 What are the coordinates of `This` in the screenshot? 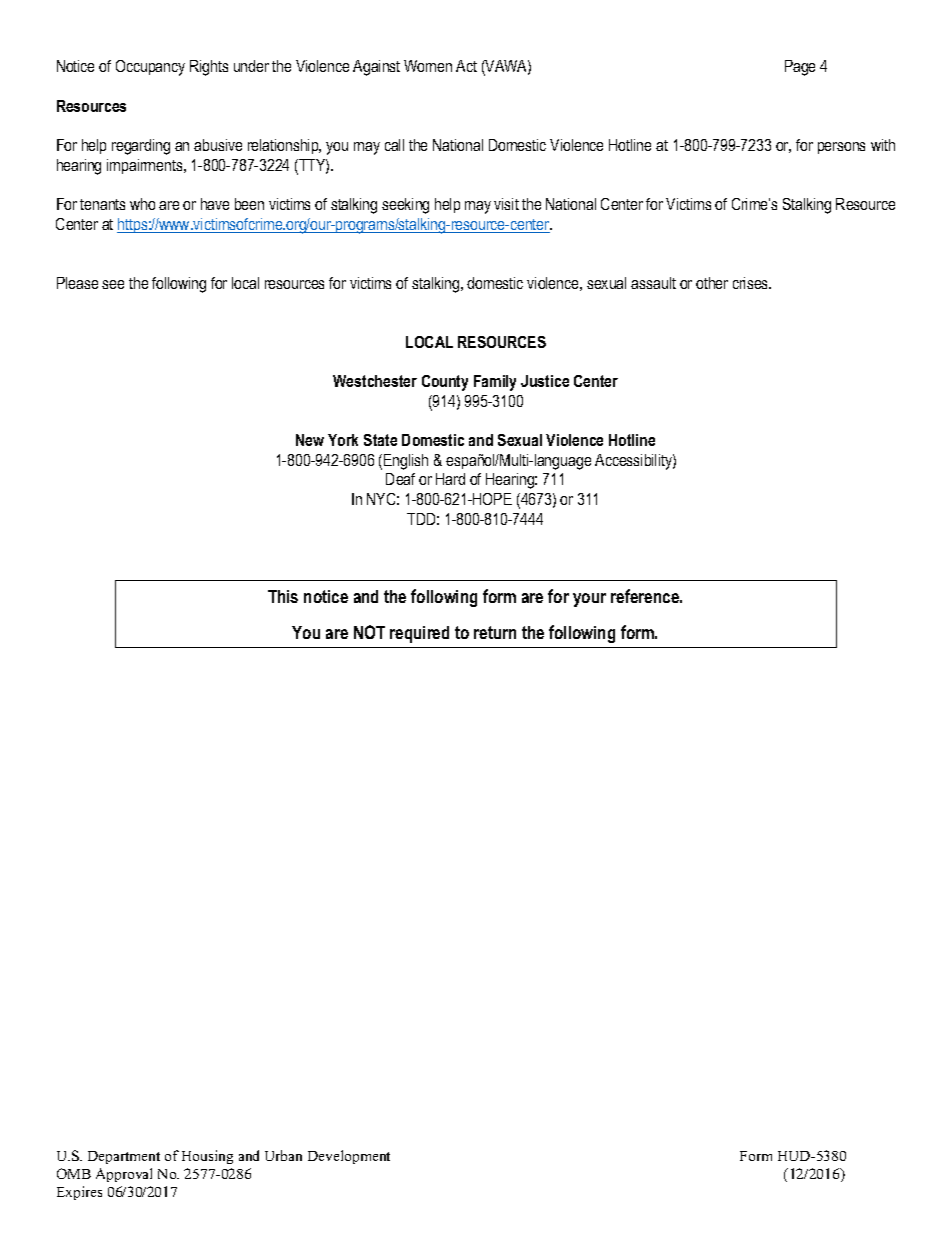 It's located at (283, 596).
